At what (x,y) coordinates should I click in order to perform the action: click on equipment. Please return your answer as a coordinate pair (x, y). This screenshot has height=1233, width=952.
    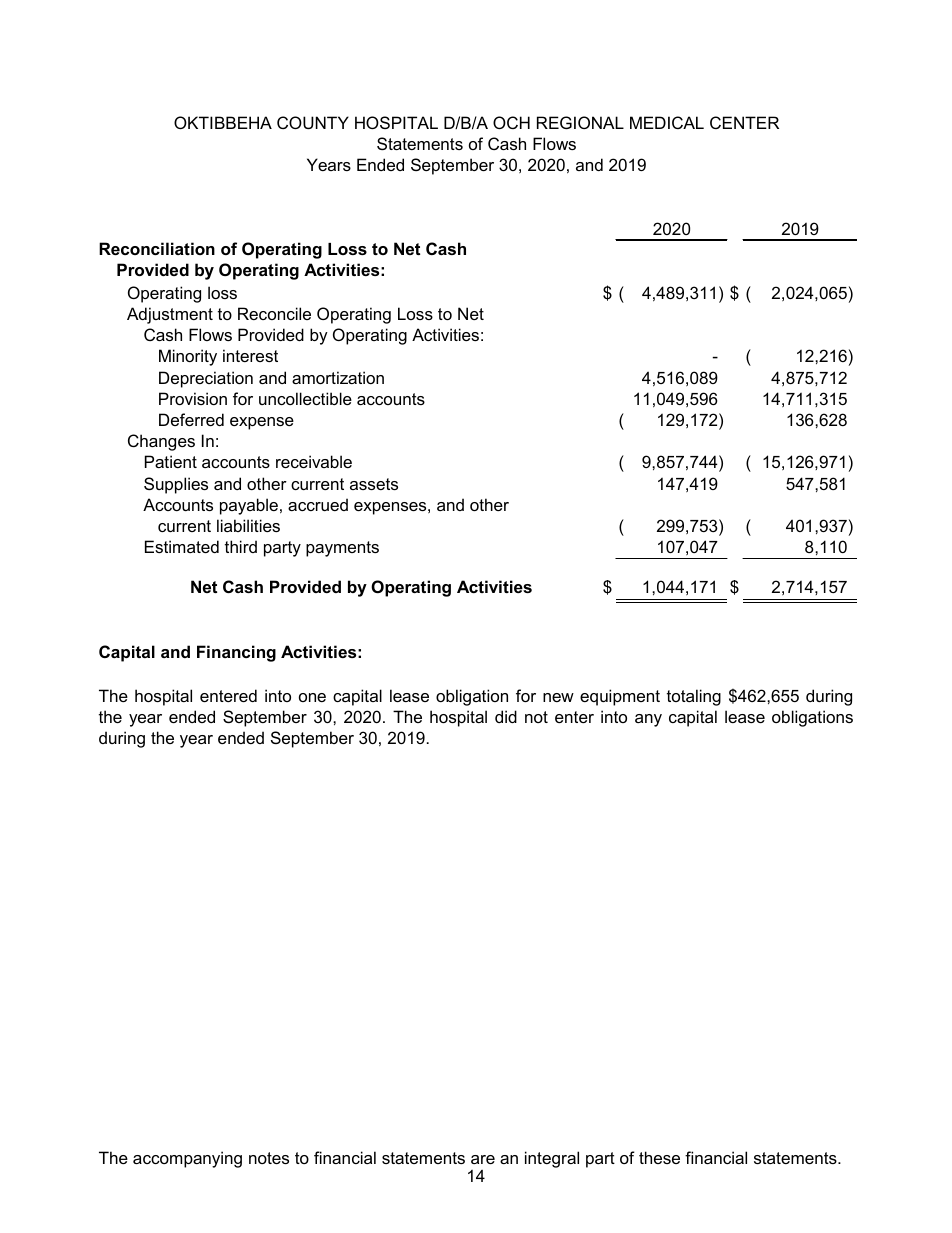
    Looking at the image, I should click on (620, 697).
